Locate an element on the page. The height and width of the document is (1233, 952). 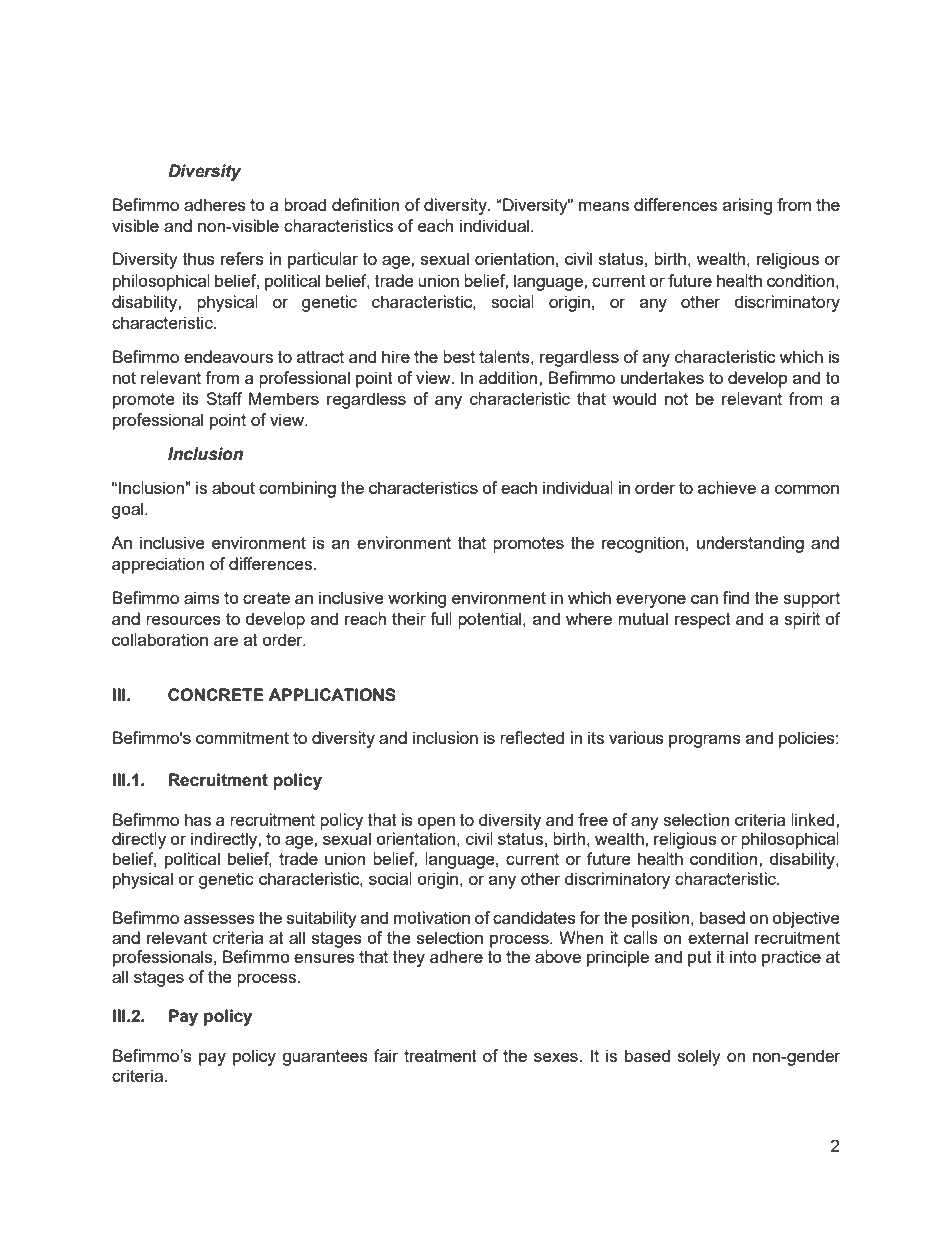
guarantees is located at coordinates (325, 1058).
